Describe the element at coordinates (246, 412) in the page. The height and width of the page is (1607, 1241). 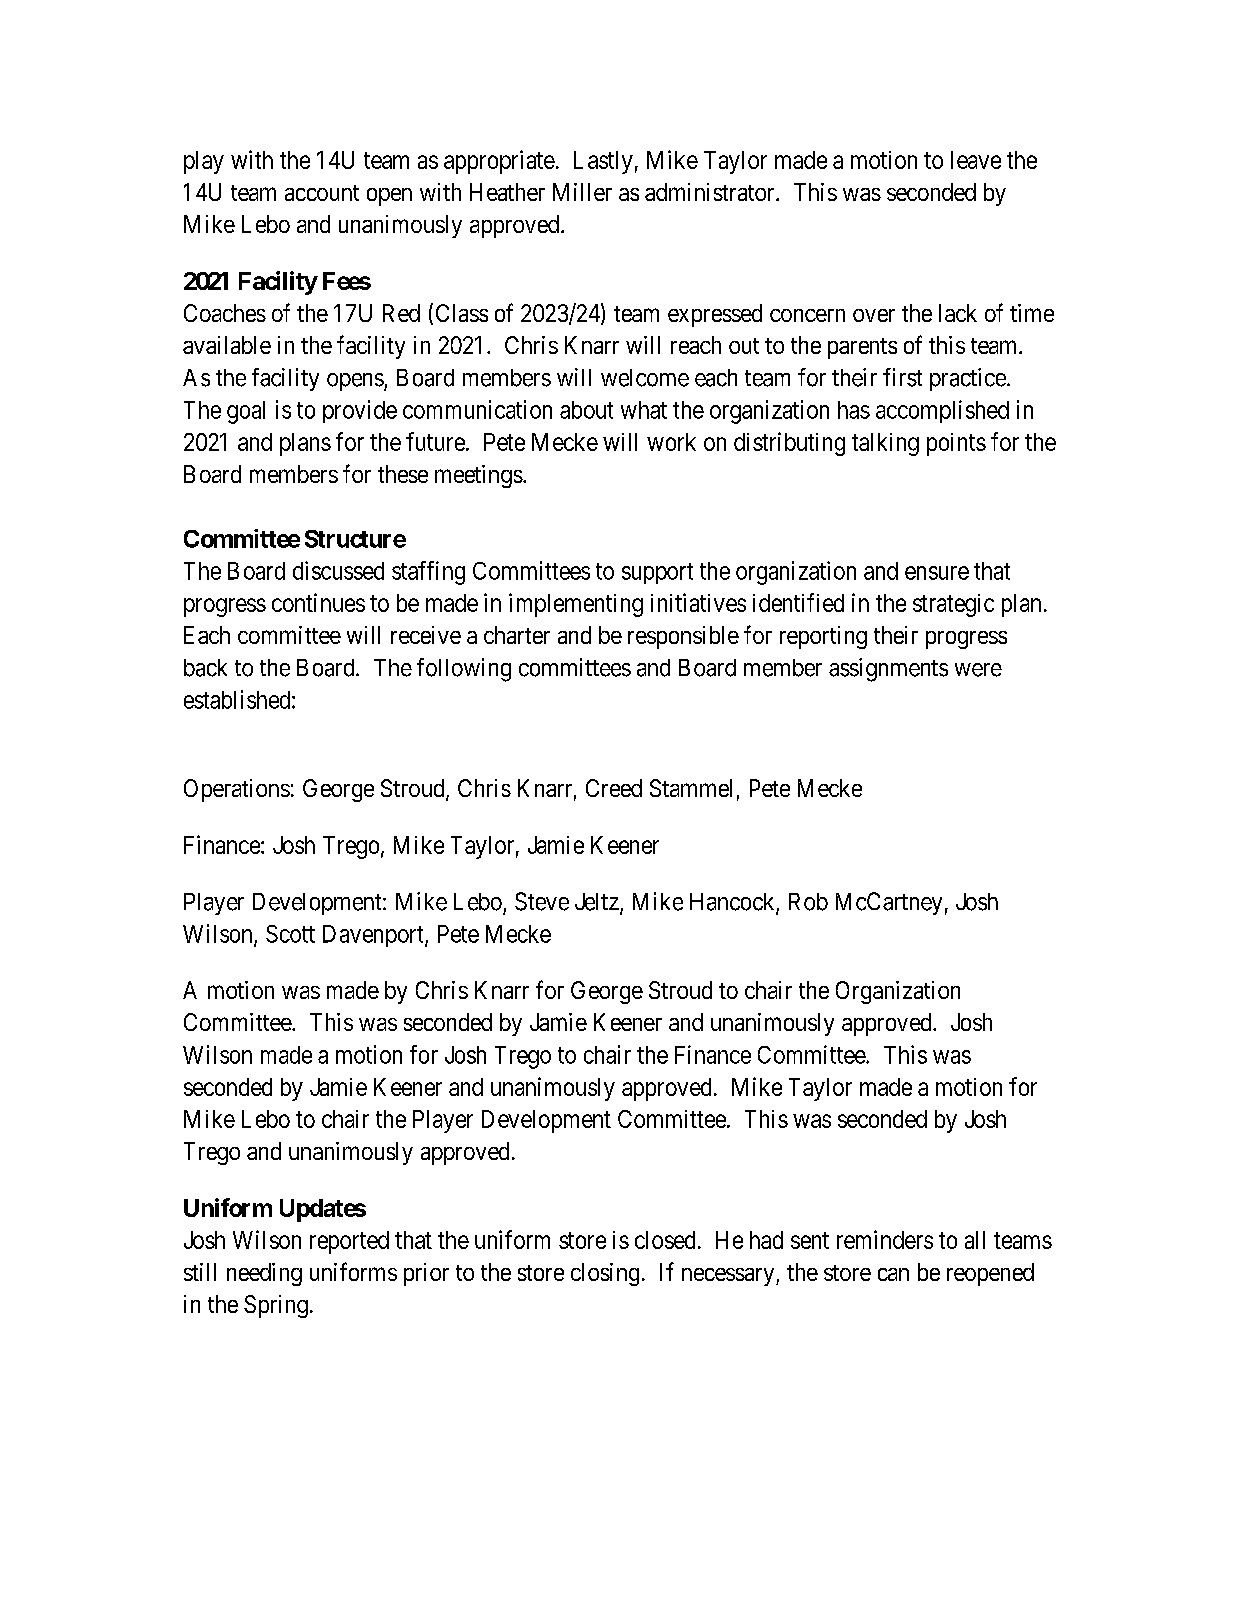
I see `goal` at that location.
